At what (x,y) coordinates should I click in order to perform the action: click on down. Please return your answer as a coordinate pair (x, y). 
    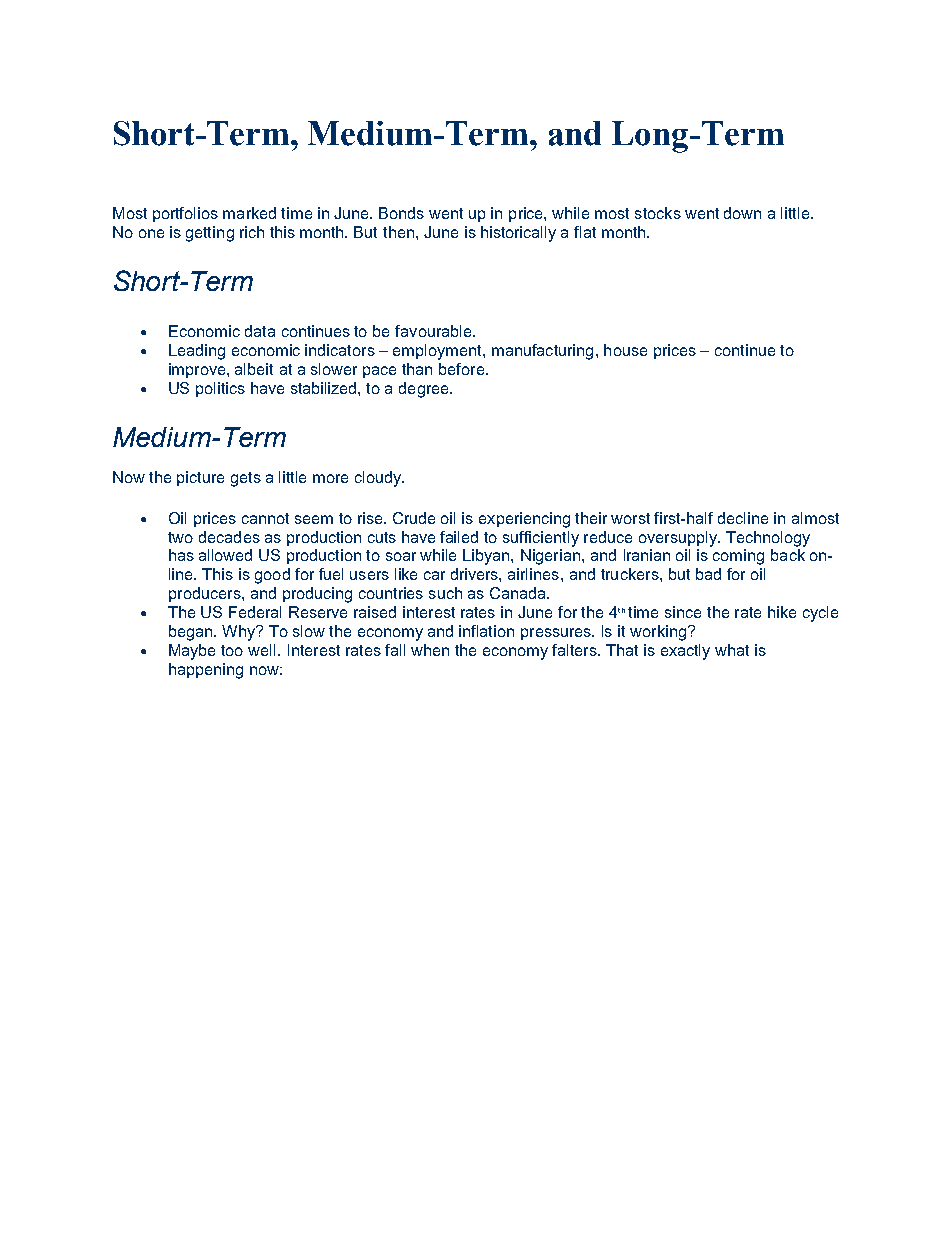
    Looking at the image, I should click on (742, 213).
